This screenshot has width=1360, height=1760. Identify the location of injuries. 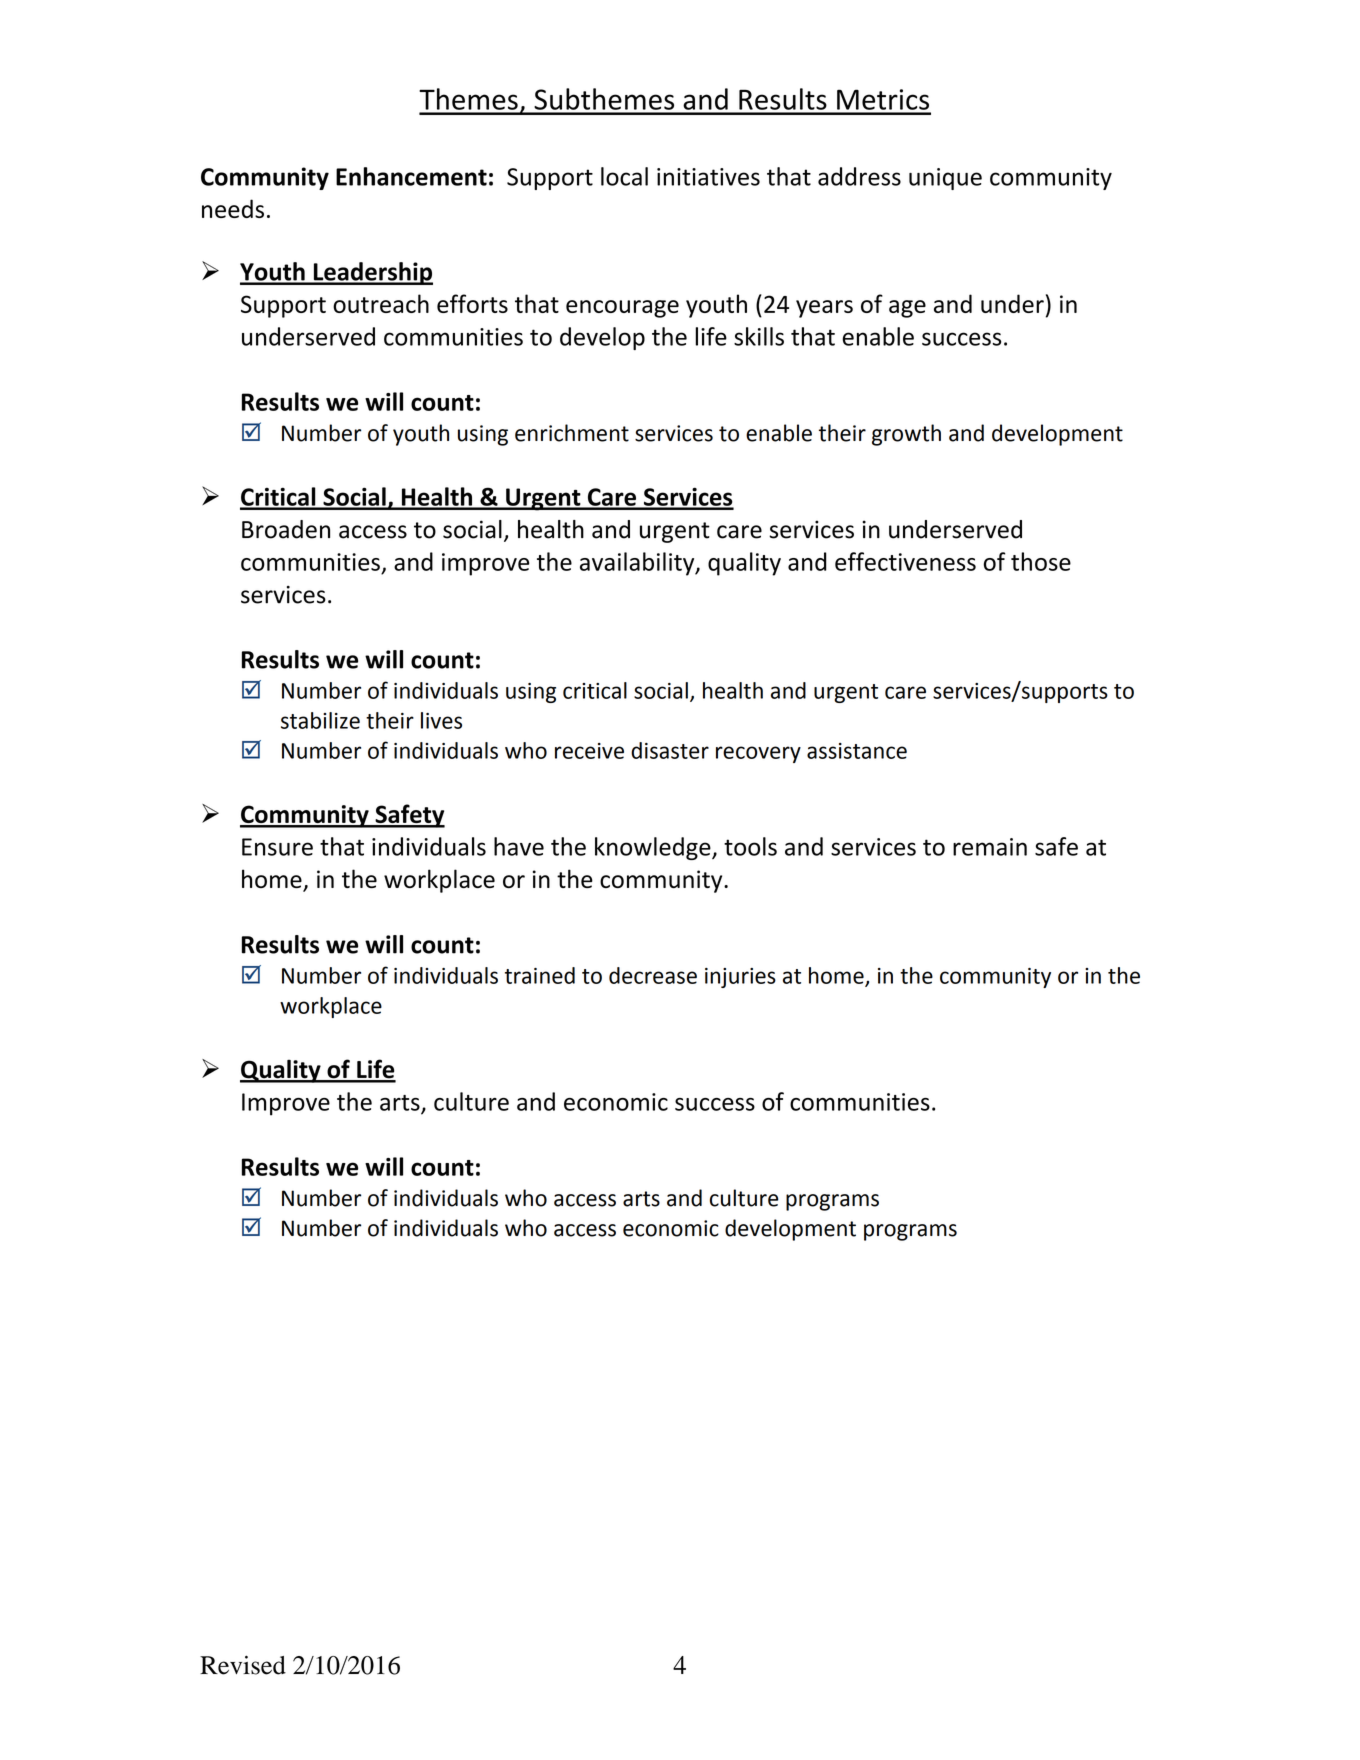
(740, 978).
